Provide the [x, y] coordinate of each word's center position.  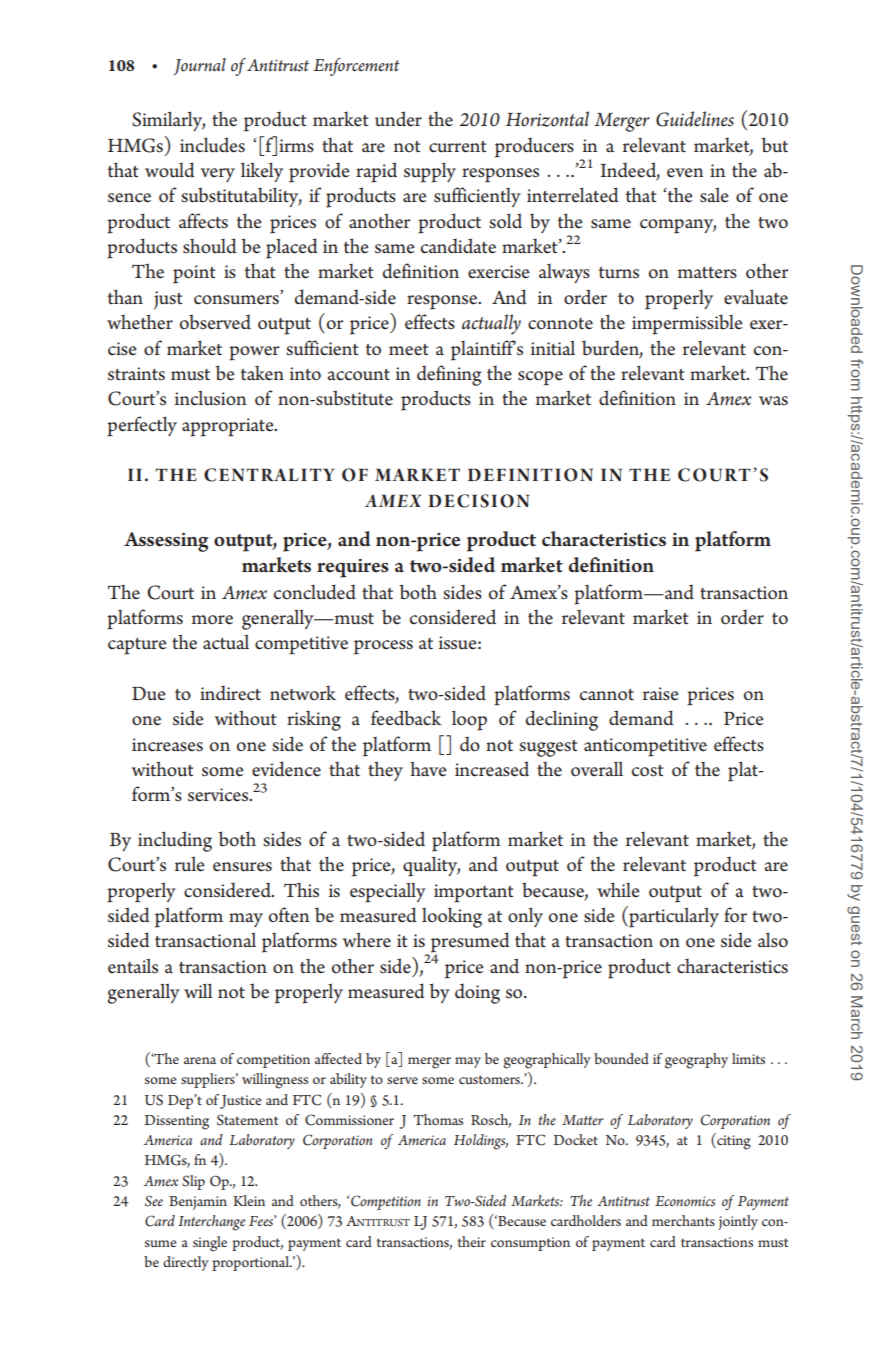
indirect [230, 693]
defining [449, 375]
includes [212, 145]
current [457, 147]
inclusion [211, 398]
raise [661, 694]
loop [469, 720]
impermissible [687, 324]
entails [133, 966]
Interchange [211, 1223]
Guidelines [695, 119]
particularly [673, 917]
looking [452, 917]
